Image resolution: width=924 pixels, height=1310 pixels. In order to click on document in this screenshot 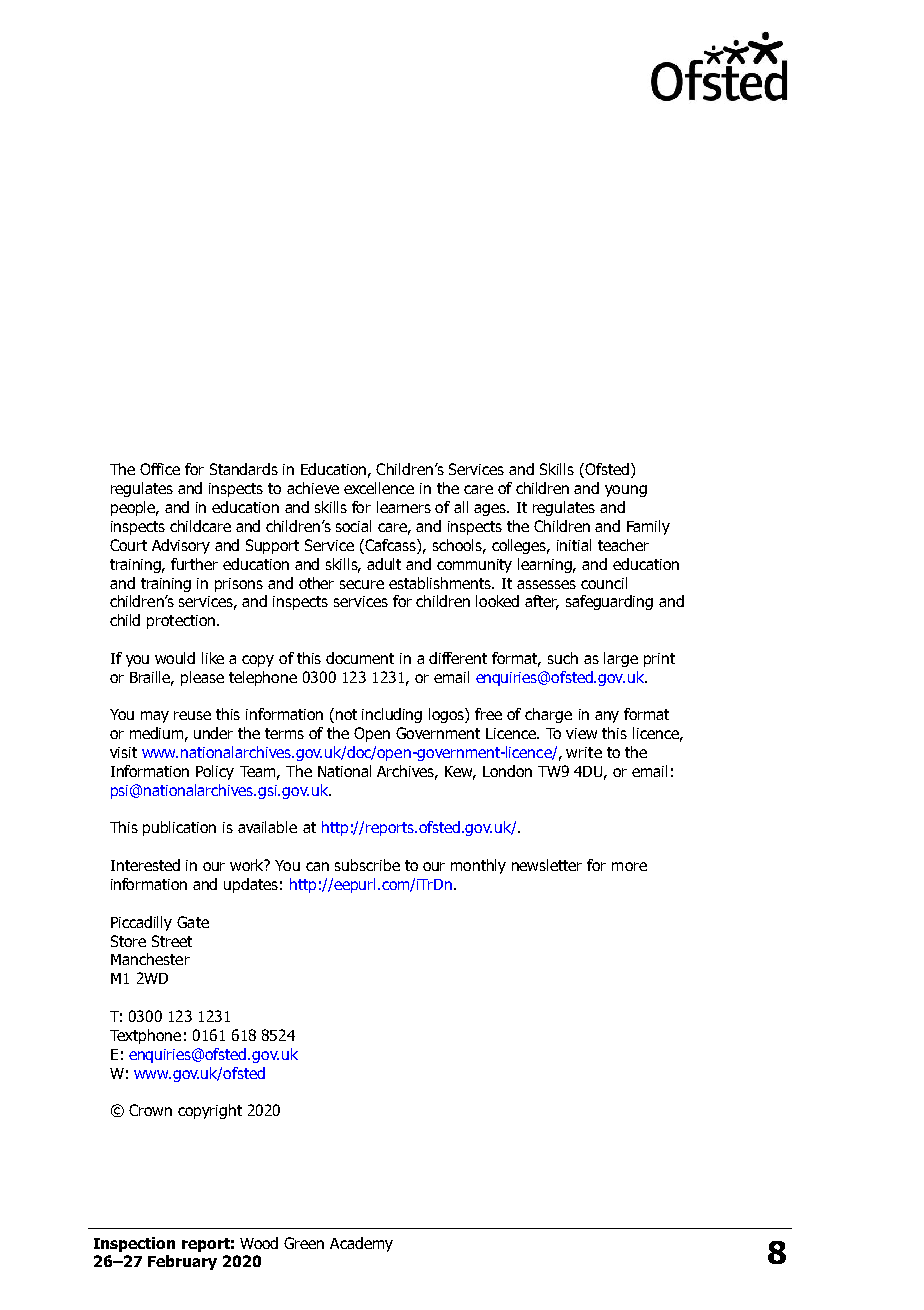, I will do `click(360, 658)`.
